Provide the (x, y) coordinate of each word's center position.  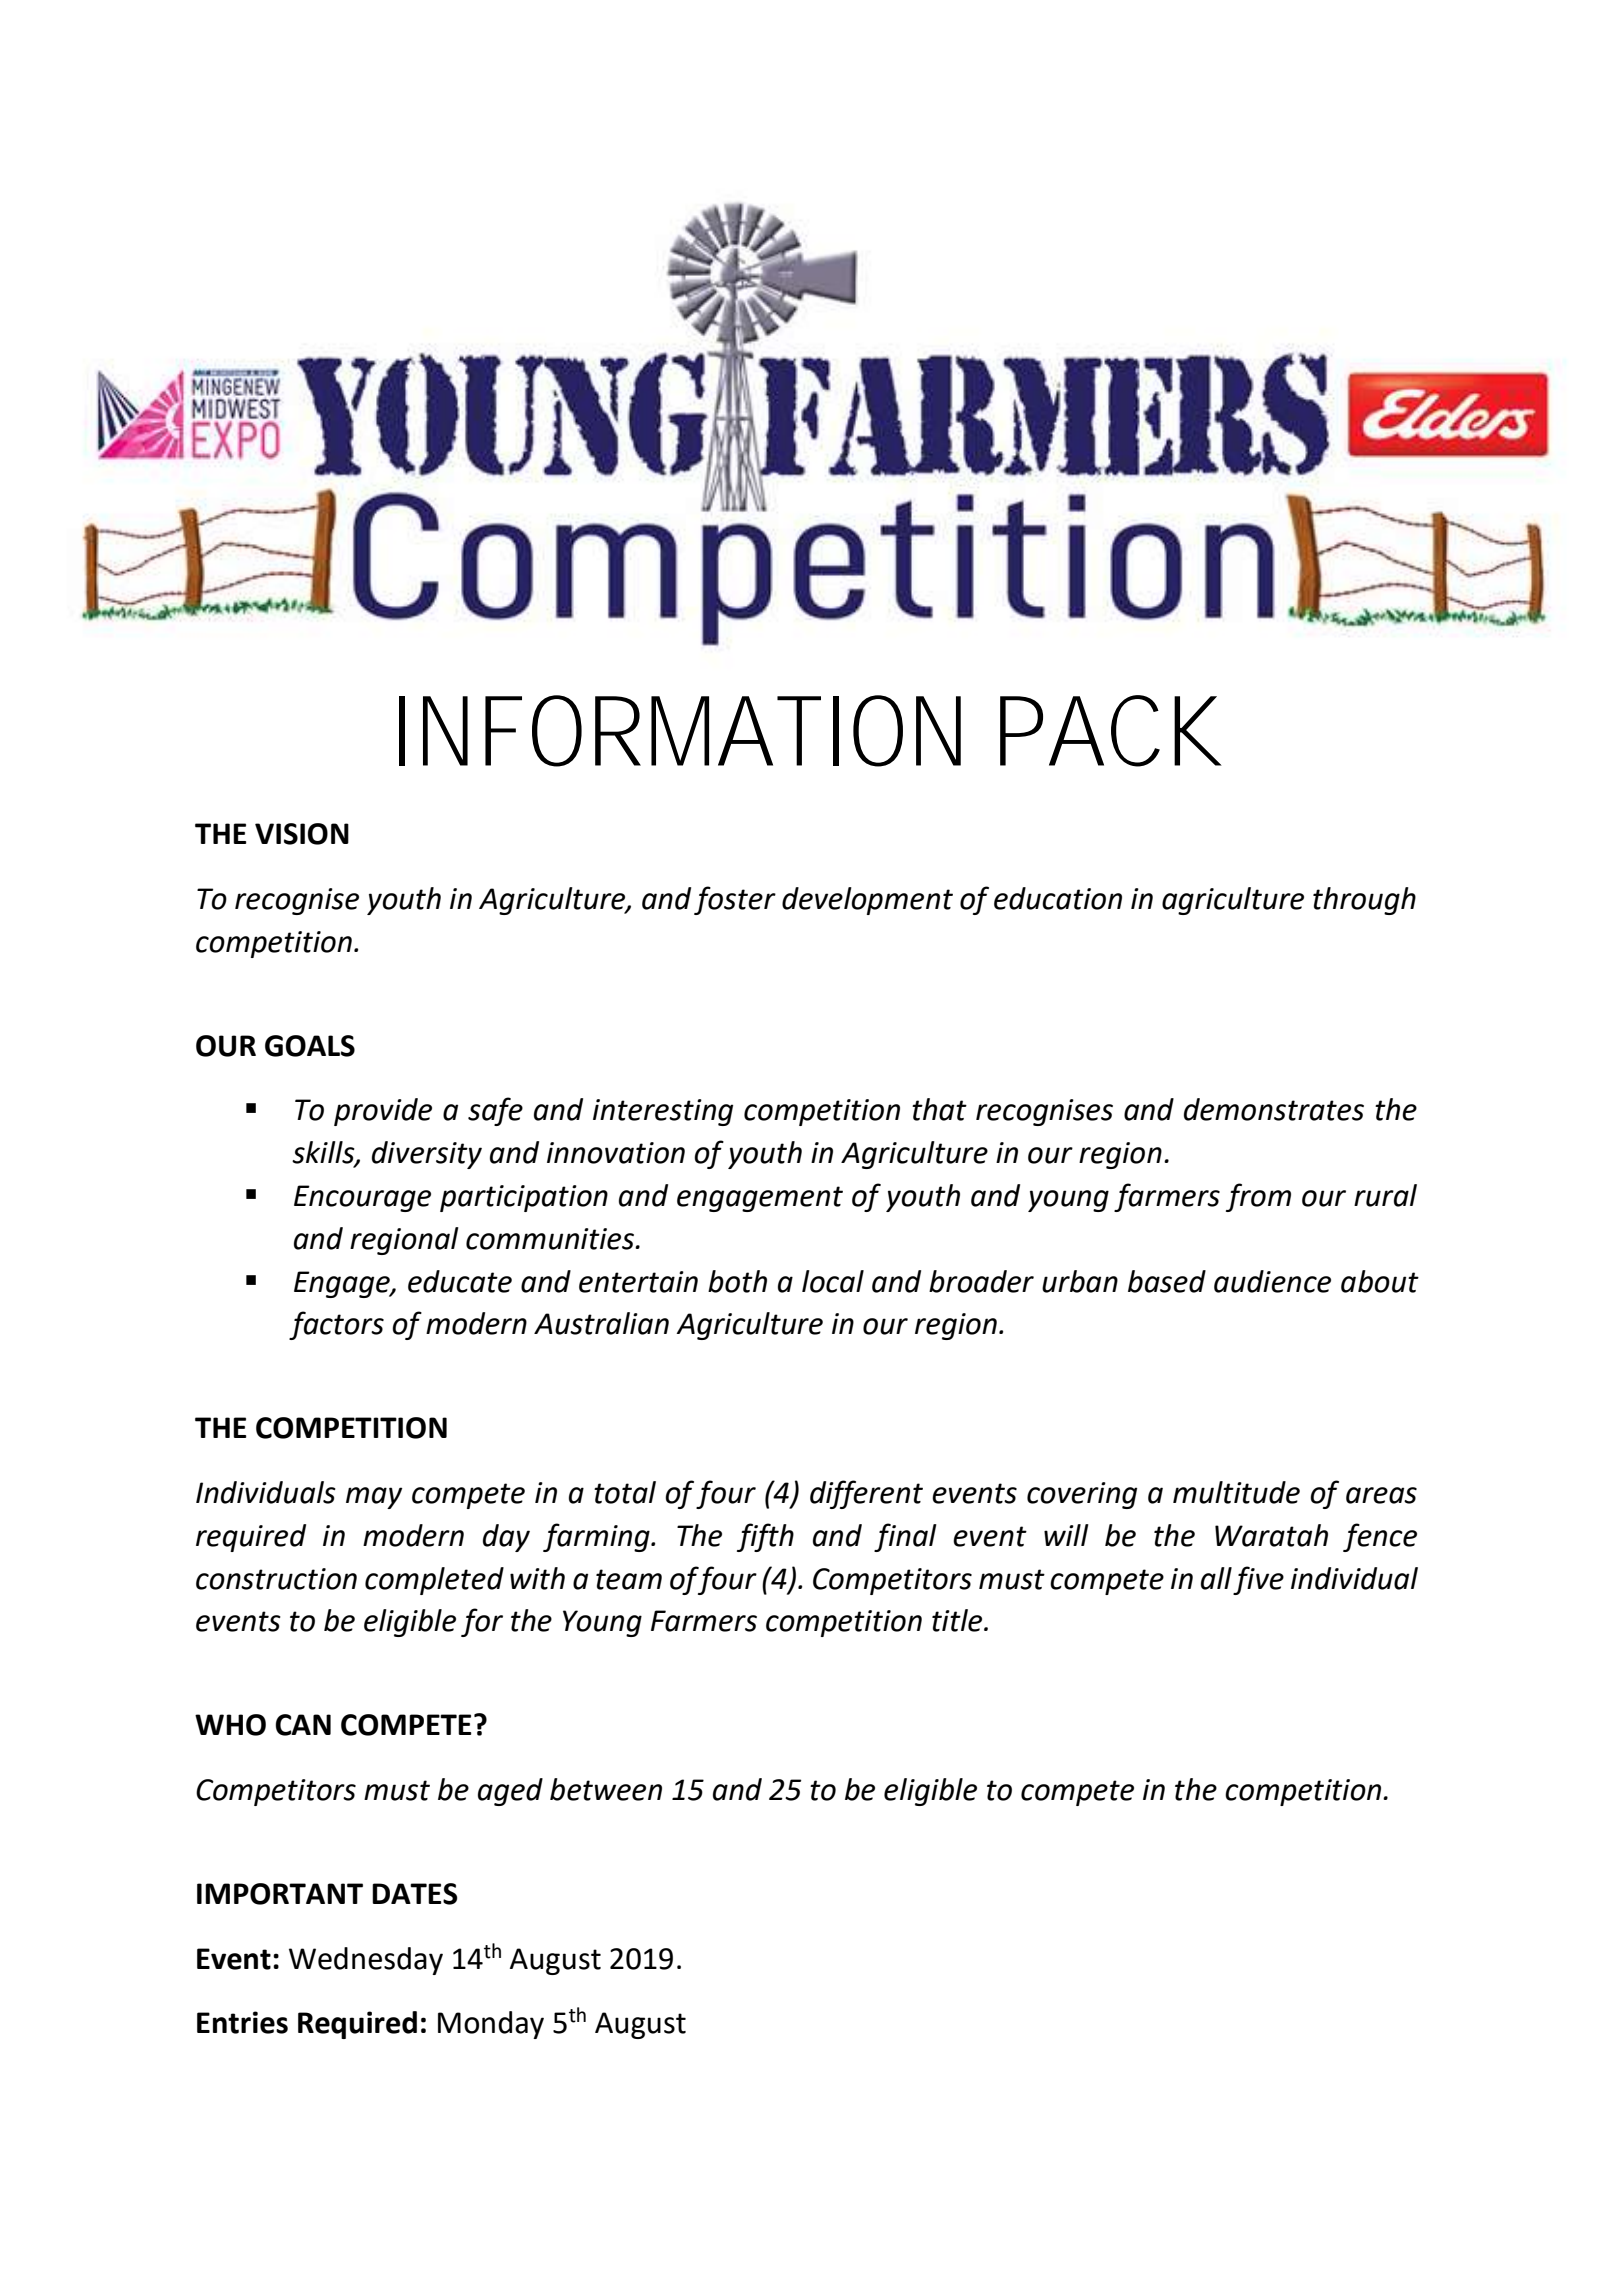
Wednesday (366, 1961)
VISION (302, 834)
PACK (1111, 731)
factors (336, 1325)
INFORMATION (680, 731)
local (833, 1281)
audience (1272, 1281)
